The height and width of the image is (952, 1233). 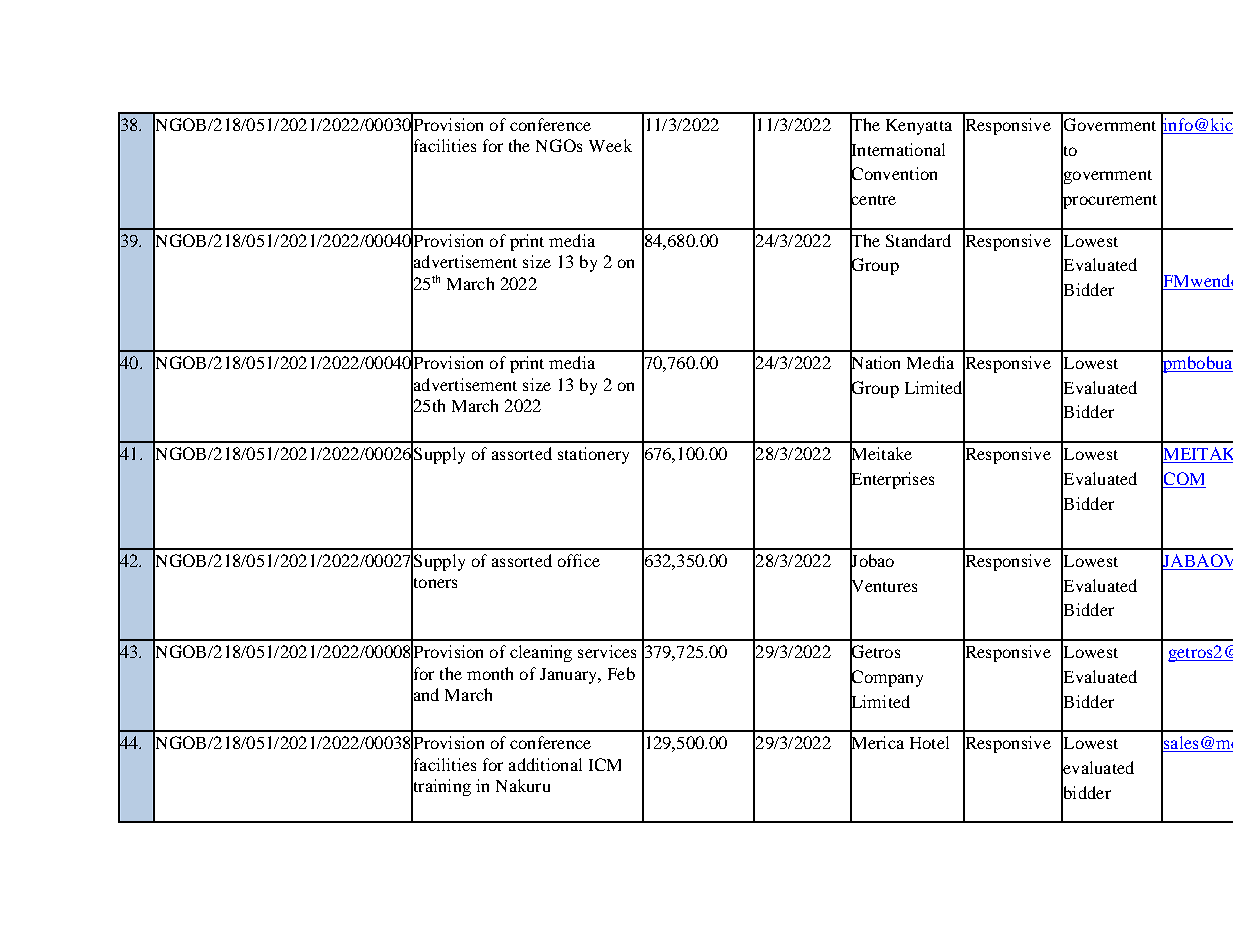 I want to click on Hotel, so click(x=929, y=742).
